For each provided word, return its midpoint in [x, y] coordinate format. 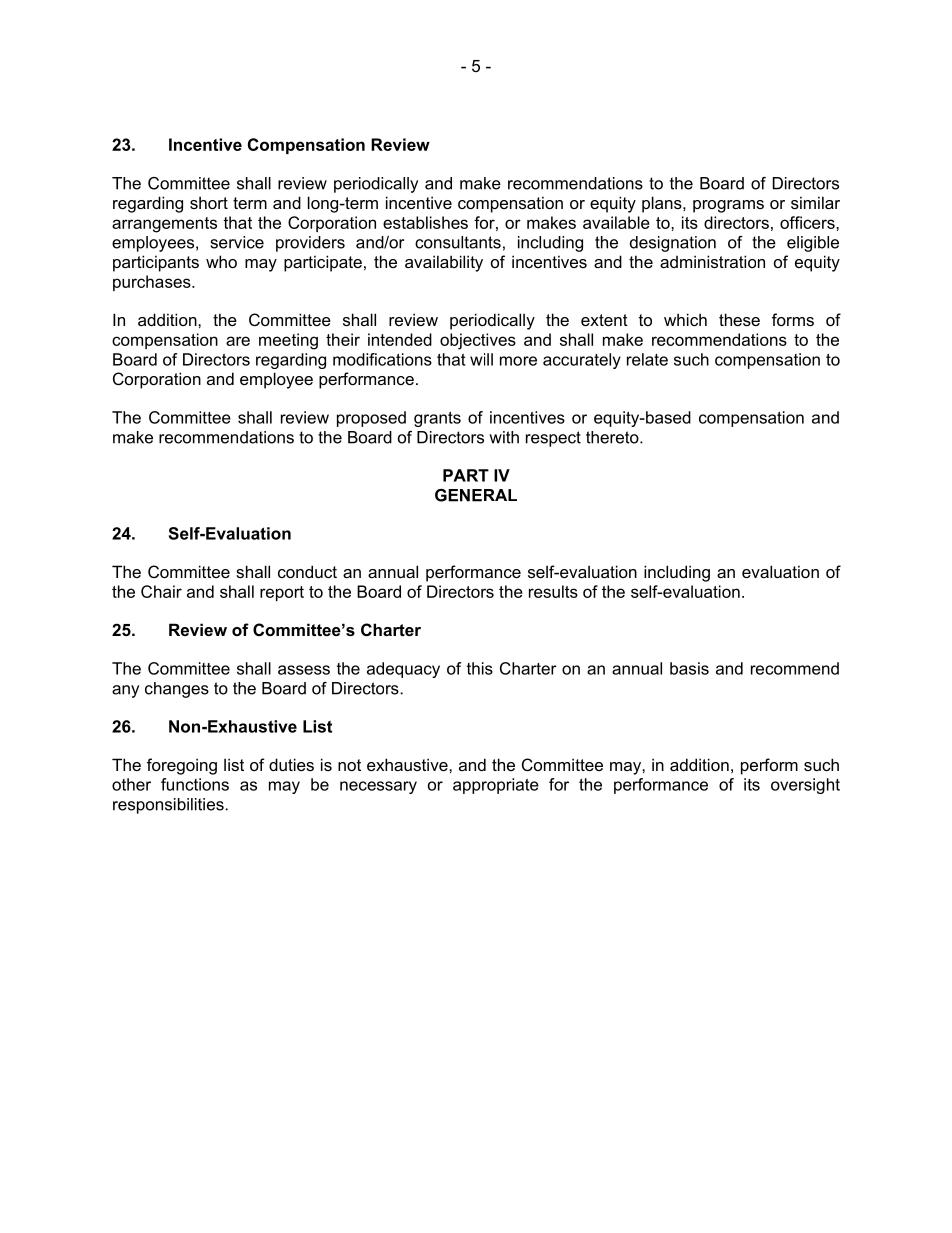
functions [195, 784]
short [209, 202]
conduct [307, 571]
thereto [613, 437]
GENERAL [476, 495]
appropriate [496, 786]
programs [728, 206]
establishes [425, 222]
